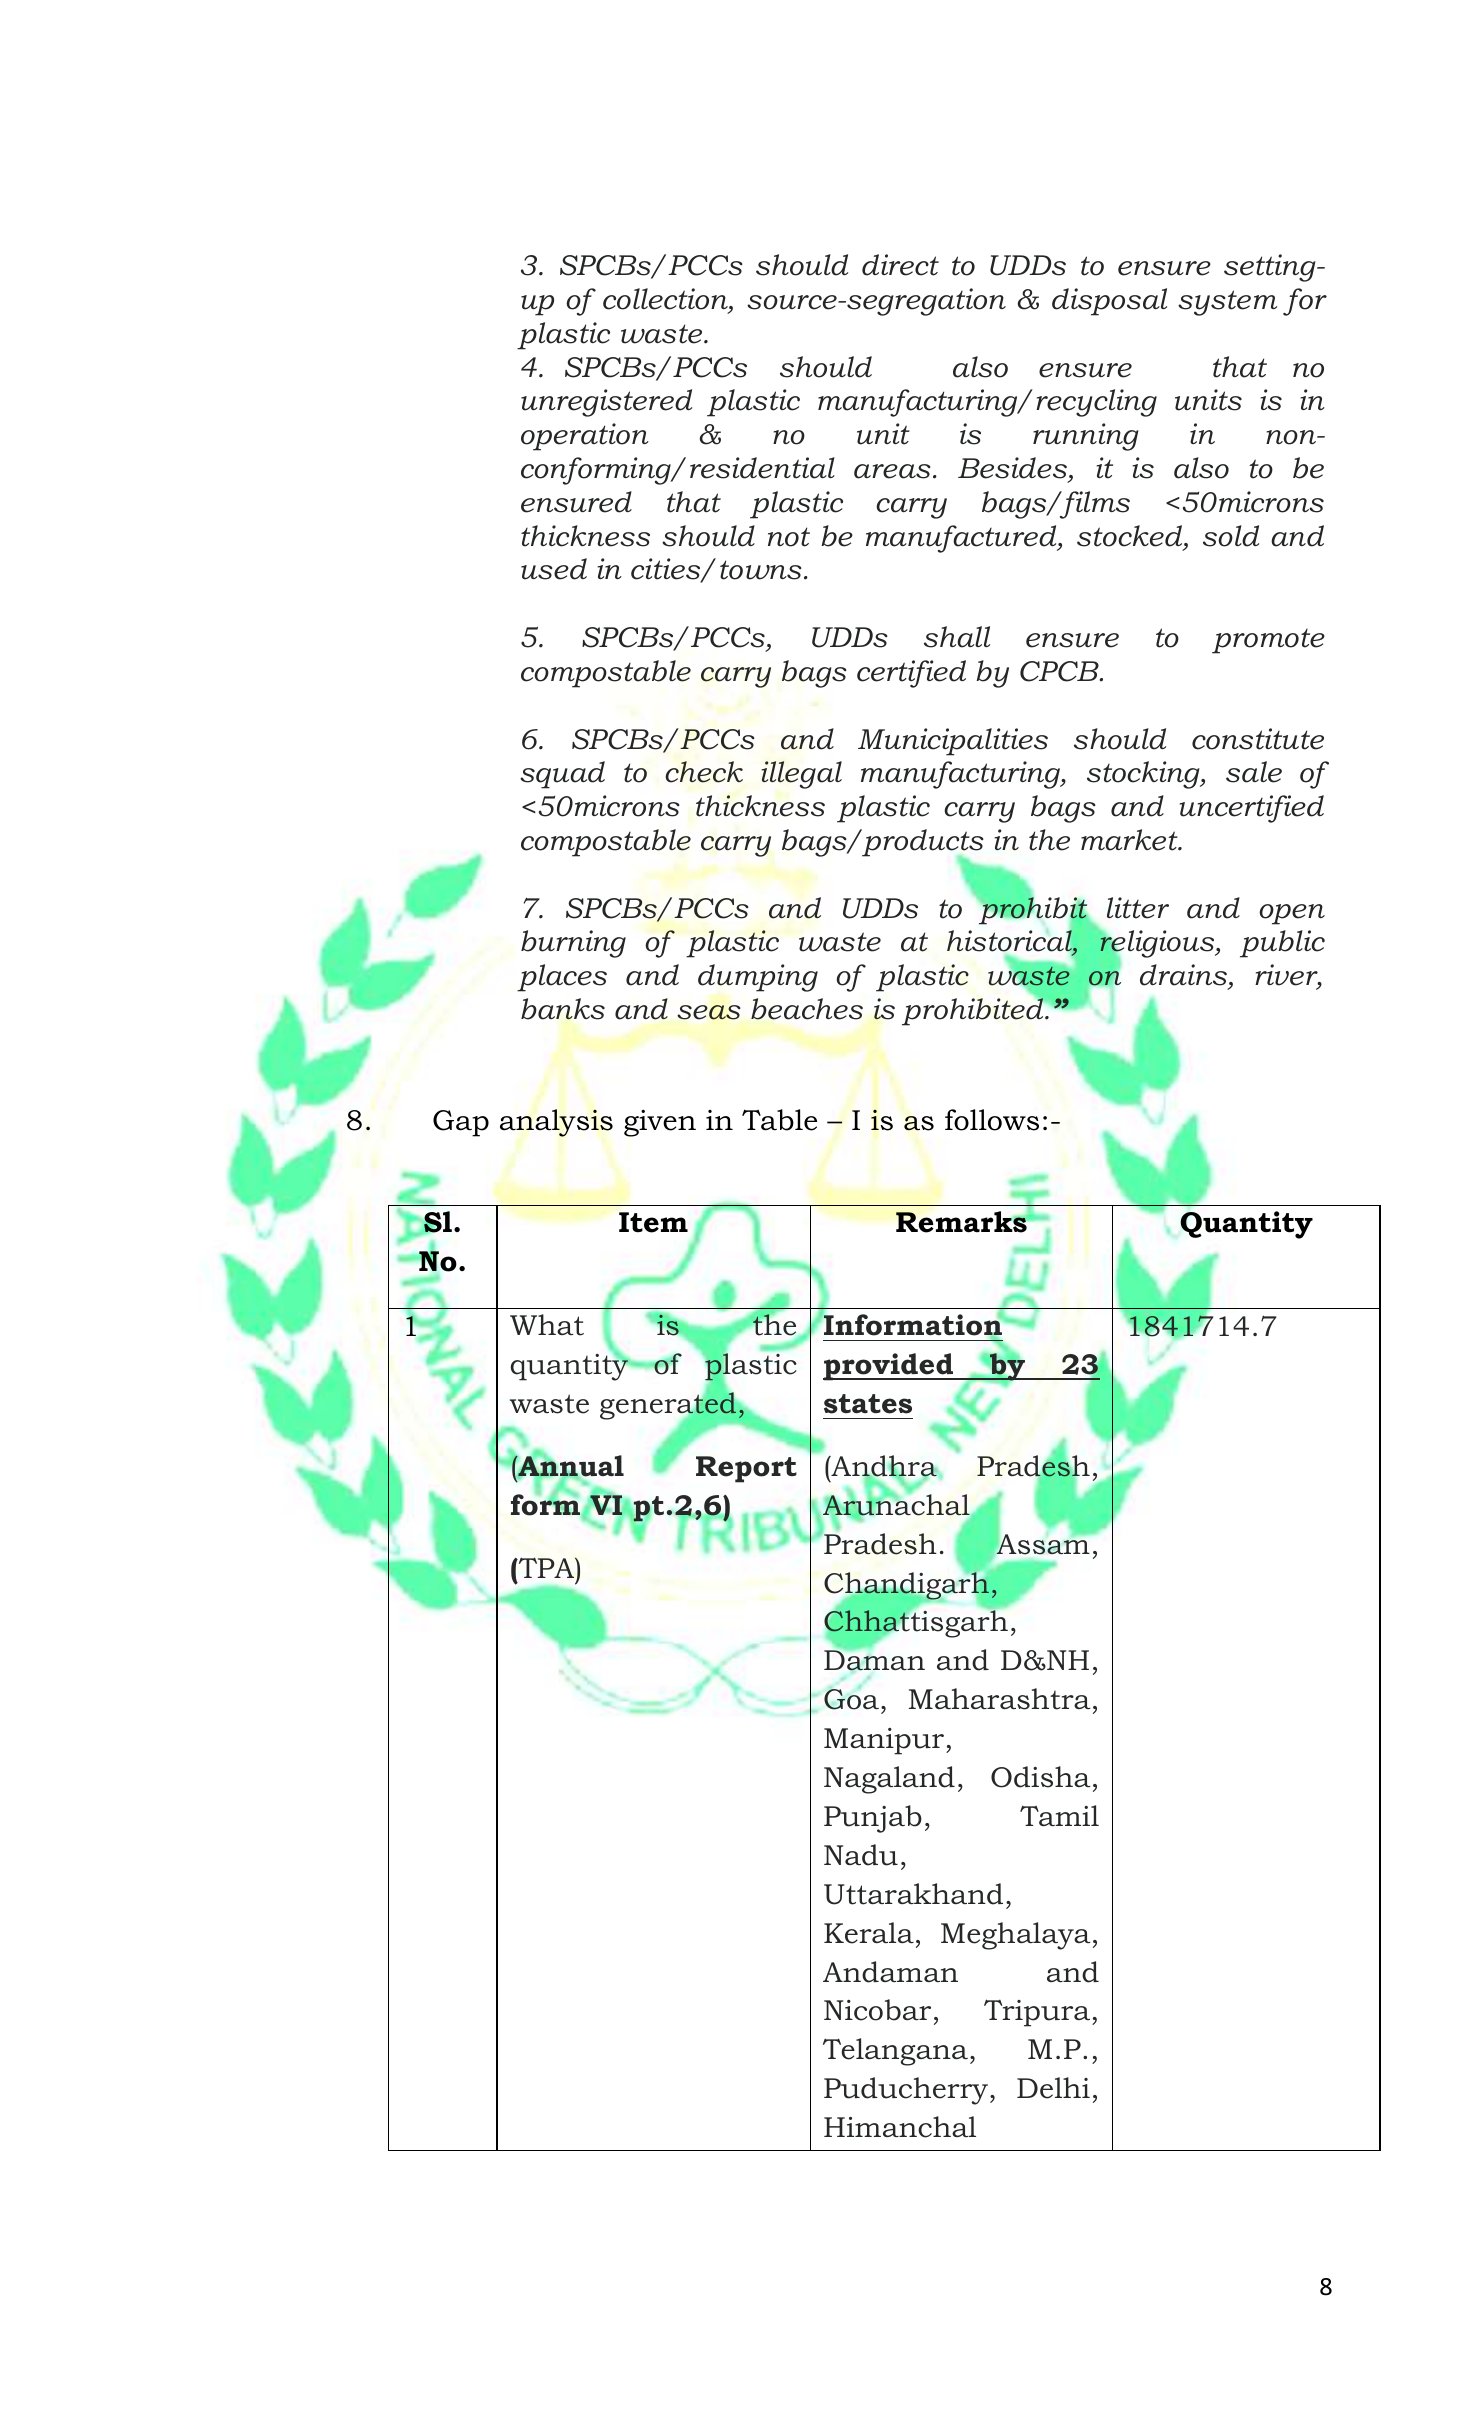  I want to click on drains, so click(1184, 976).
